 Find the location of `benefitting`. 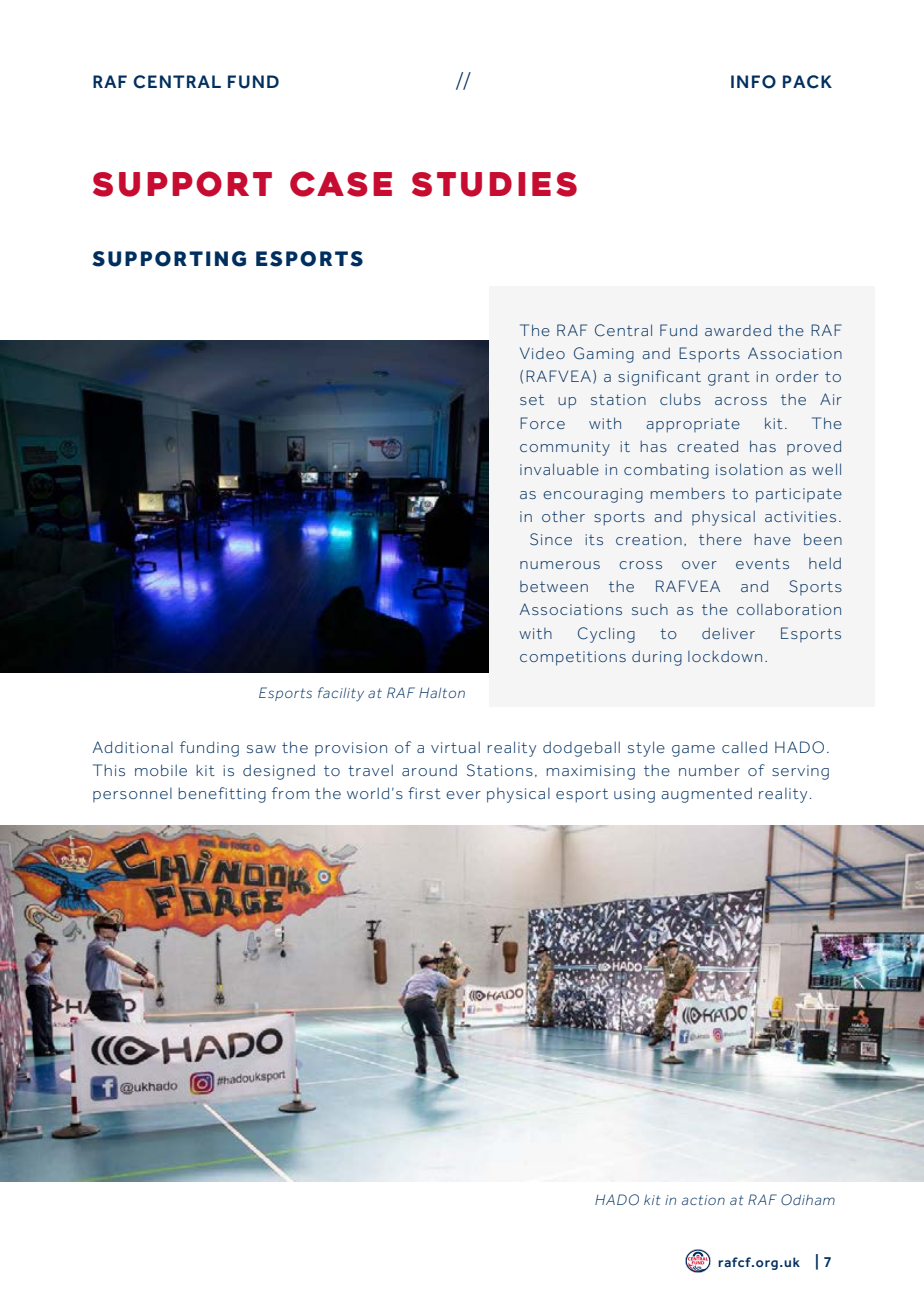

benefitting is located at coordinates (222, 795).
